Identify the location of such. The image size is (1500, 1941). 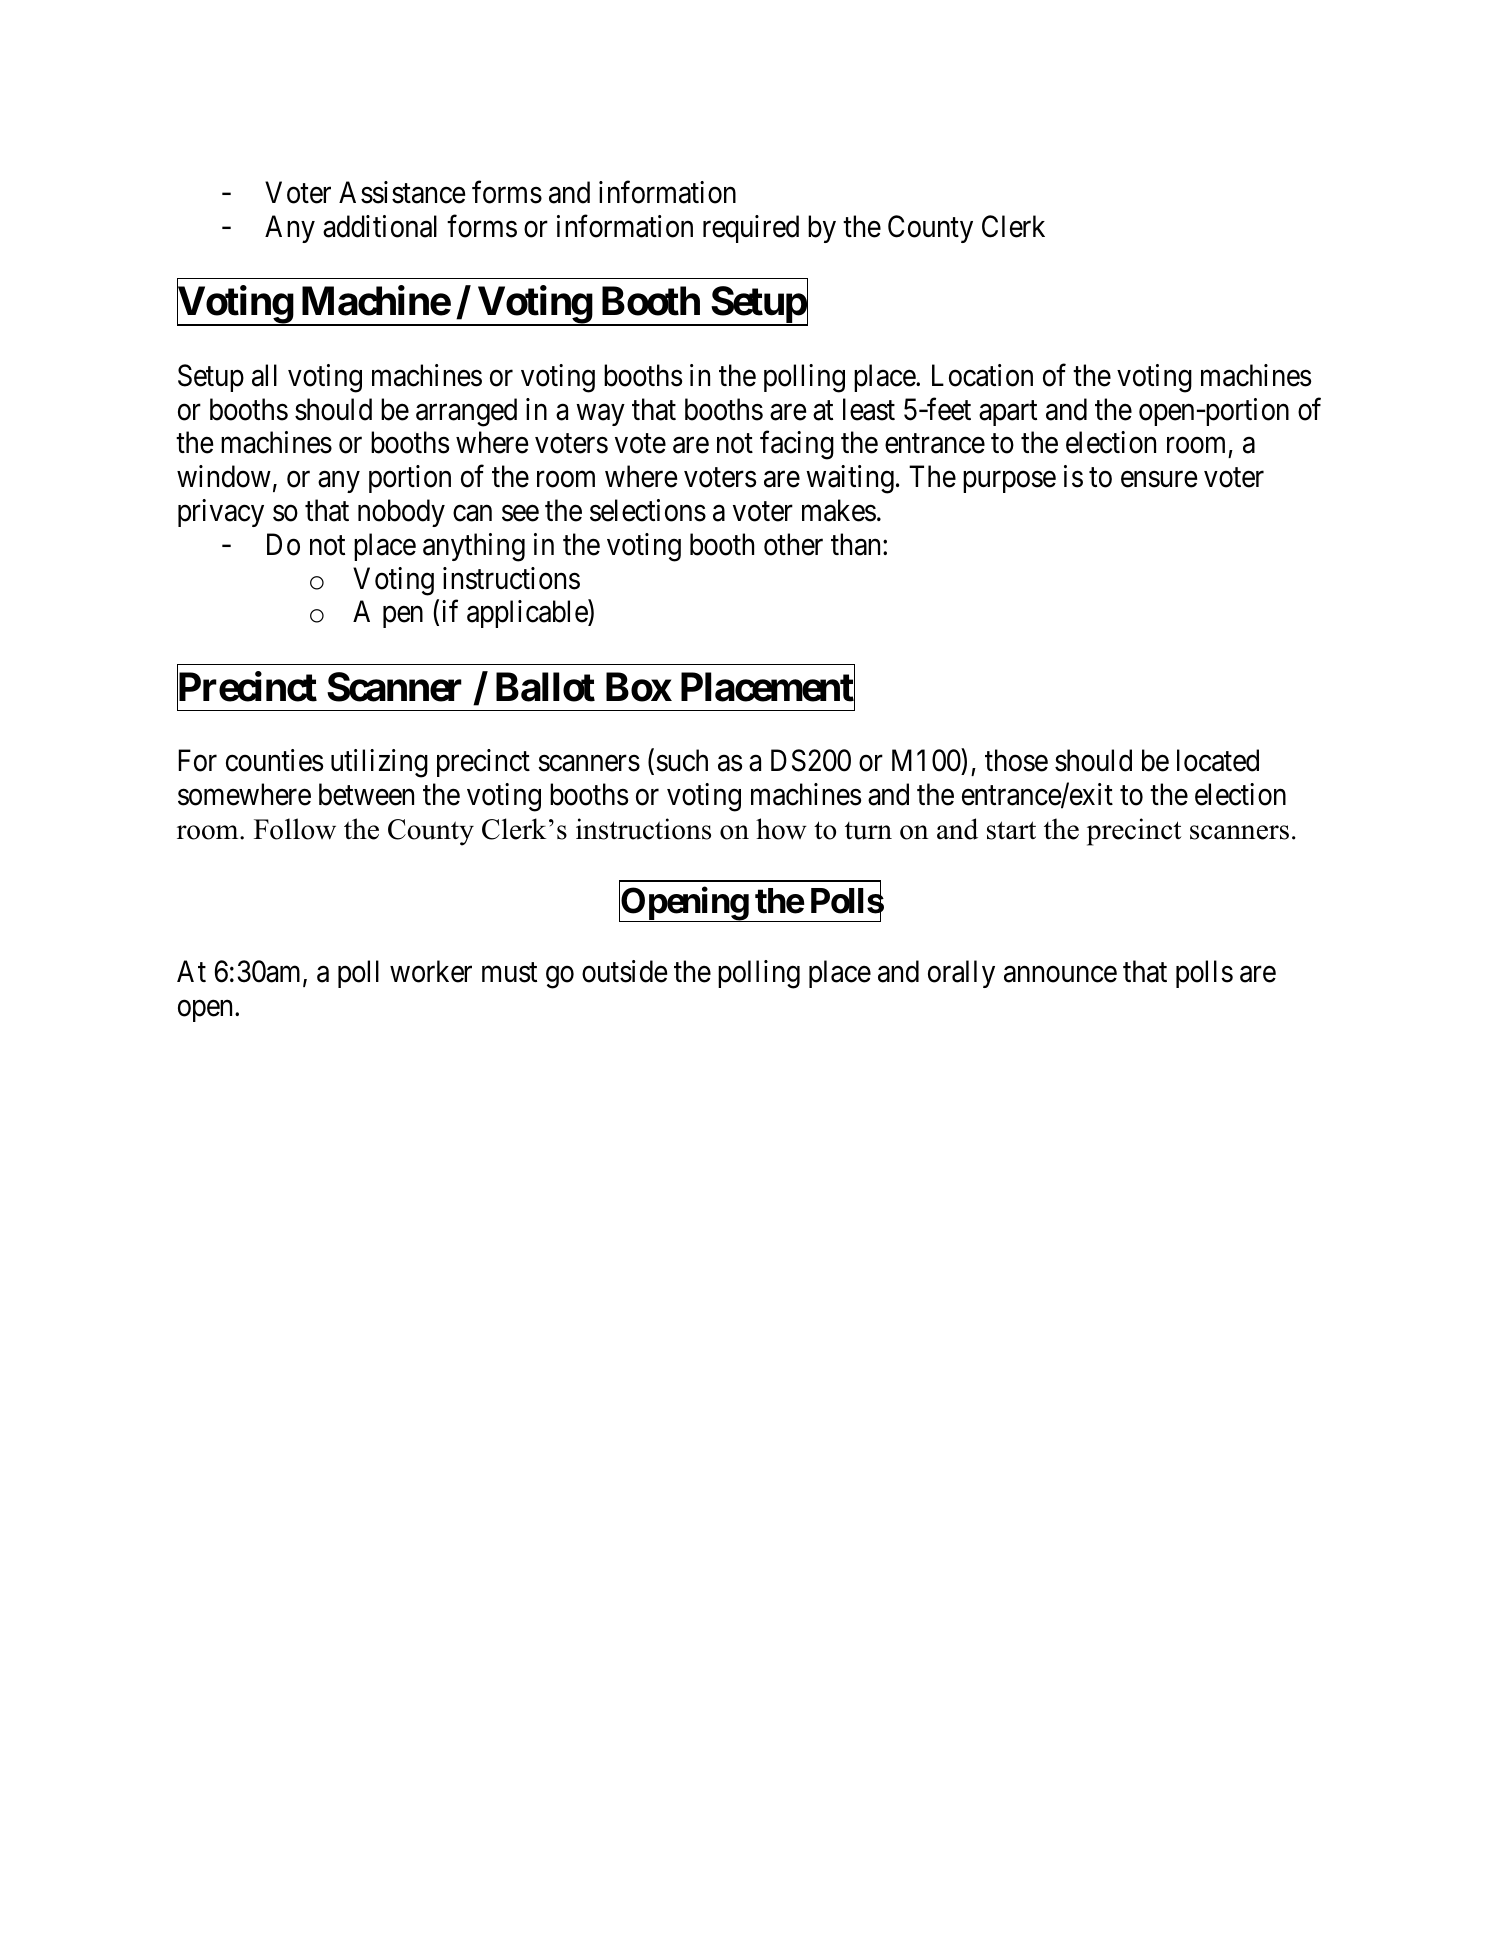
(682, 760).
